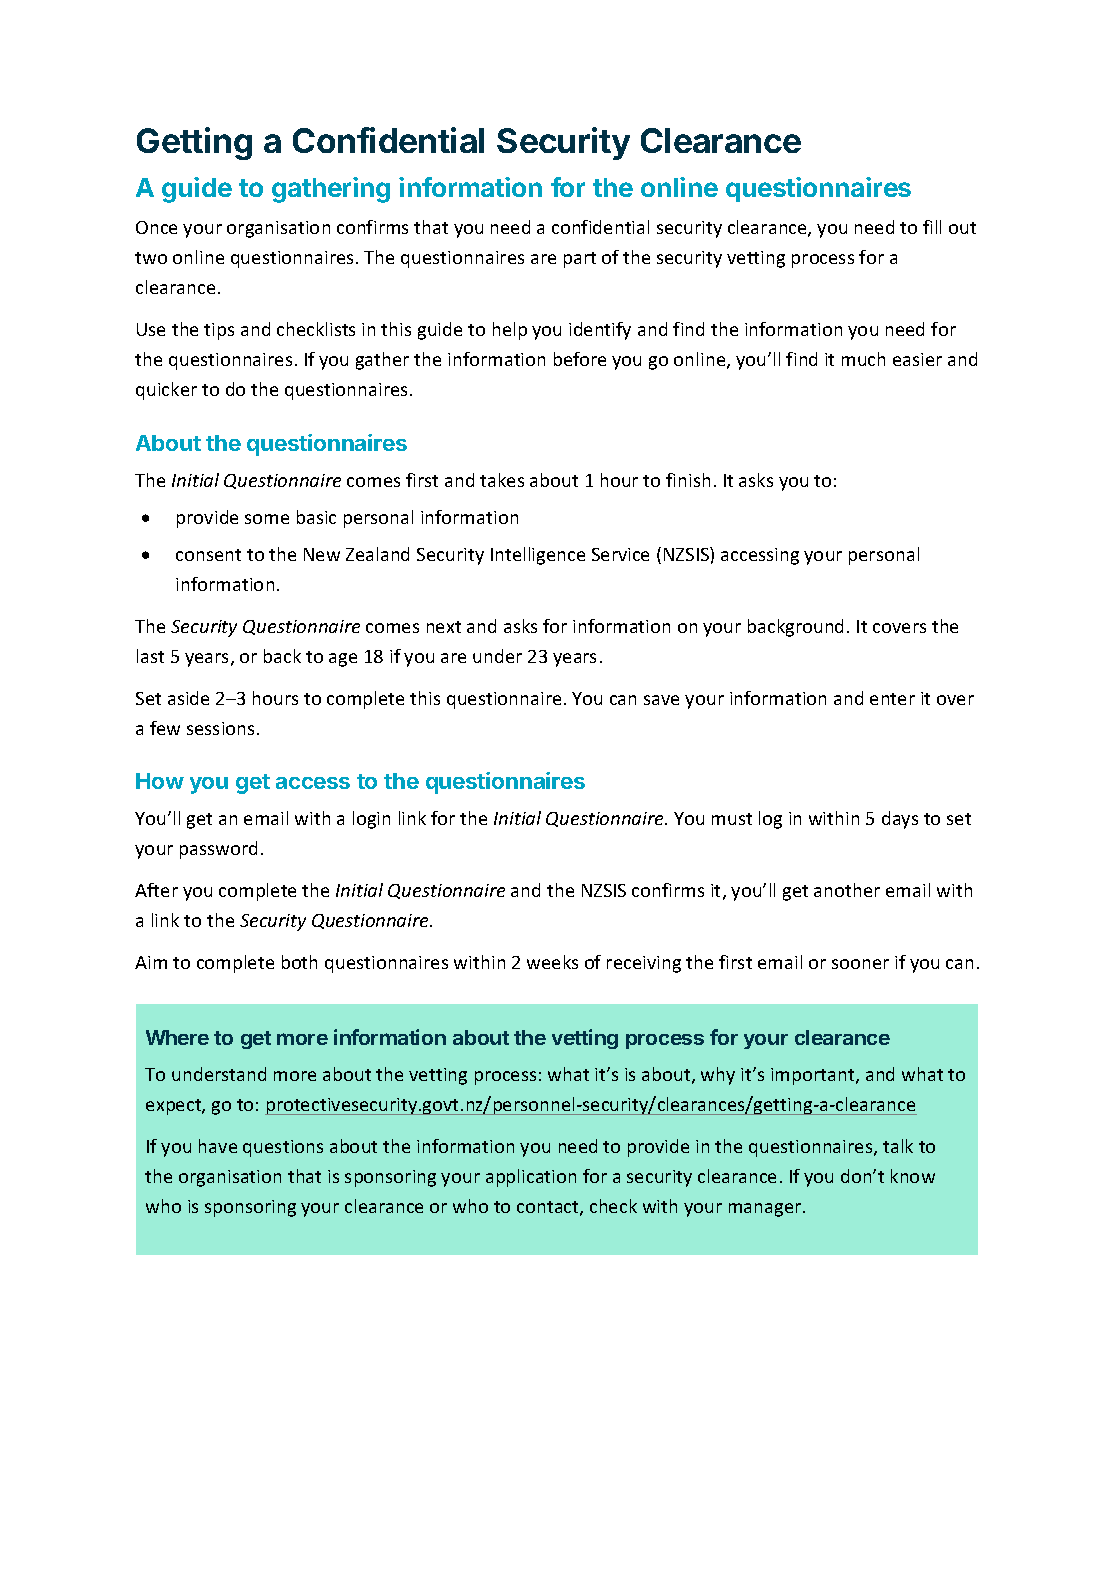 The image size is (1120, 1584). Describe the element at coordinates (218, 1146) in the screenshot. I see `have` at that location.
